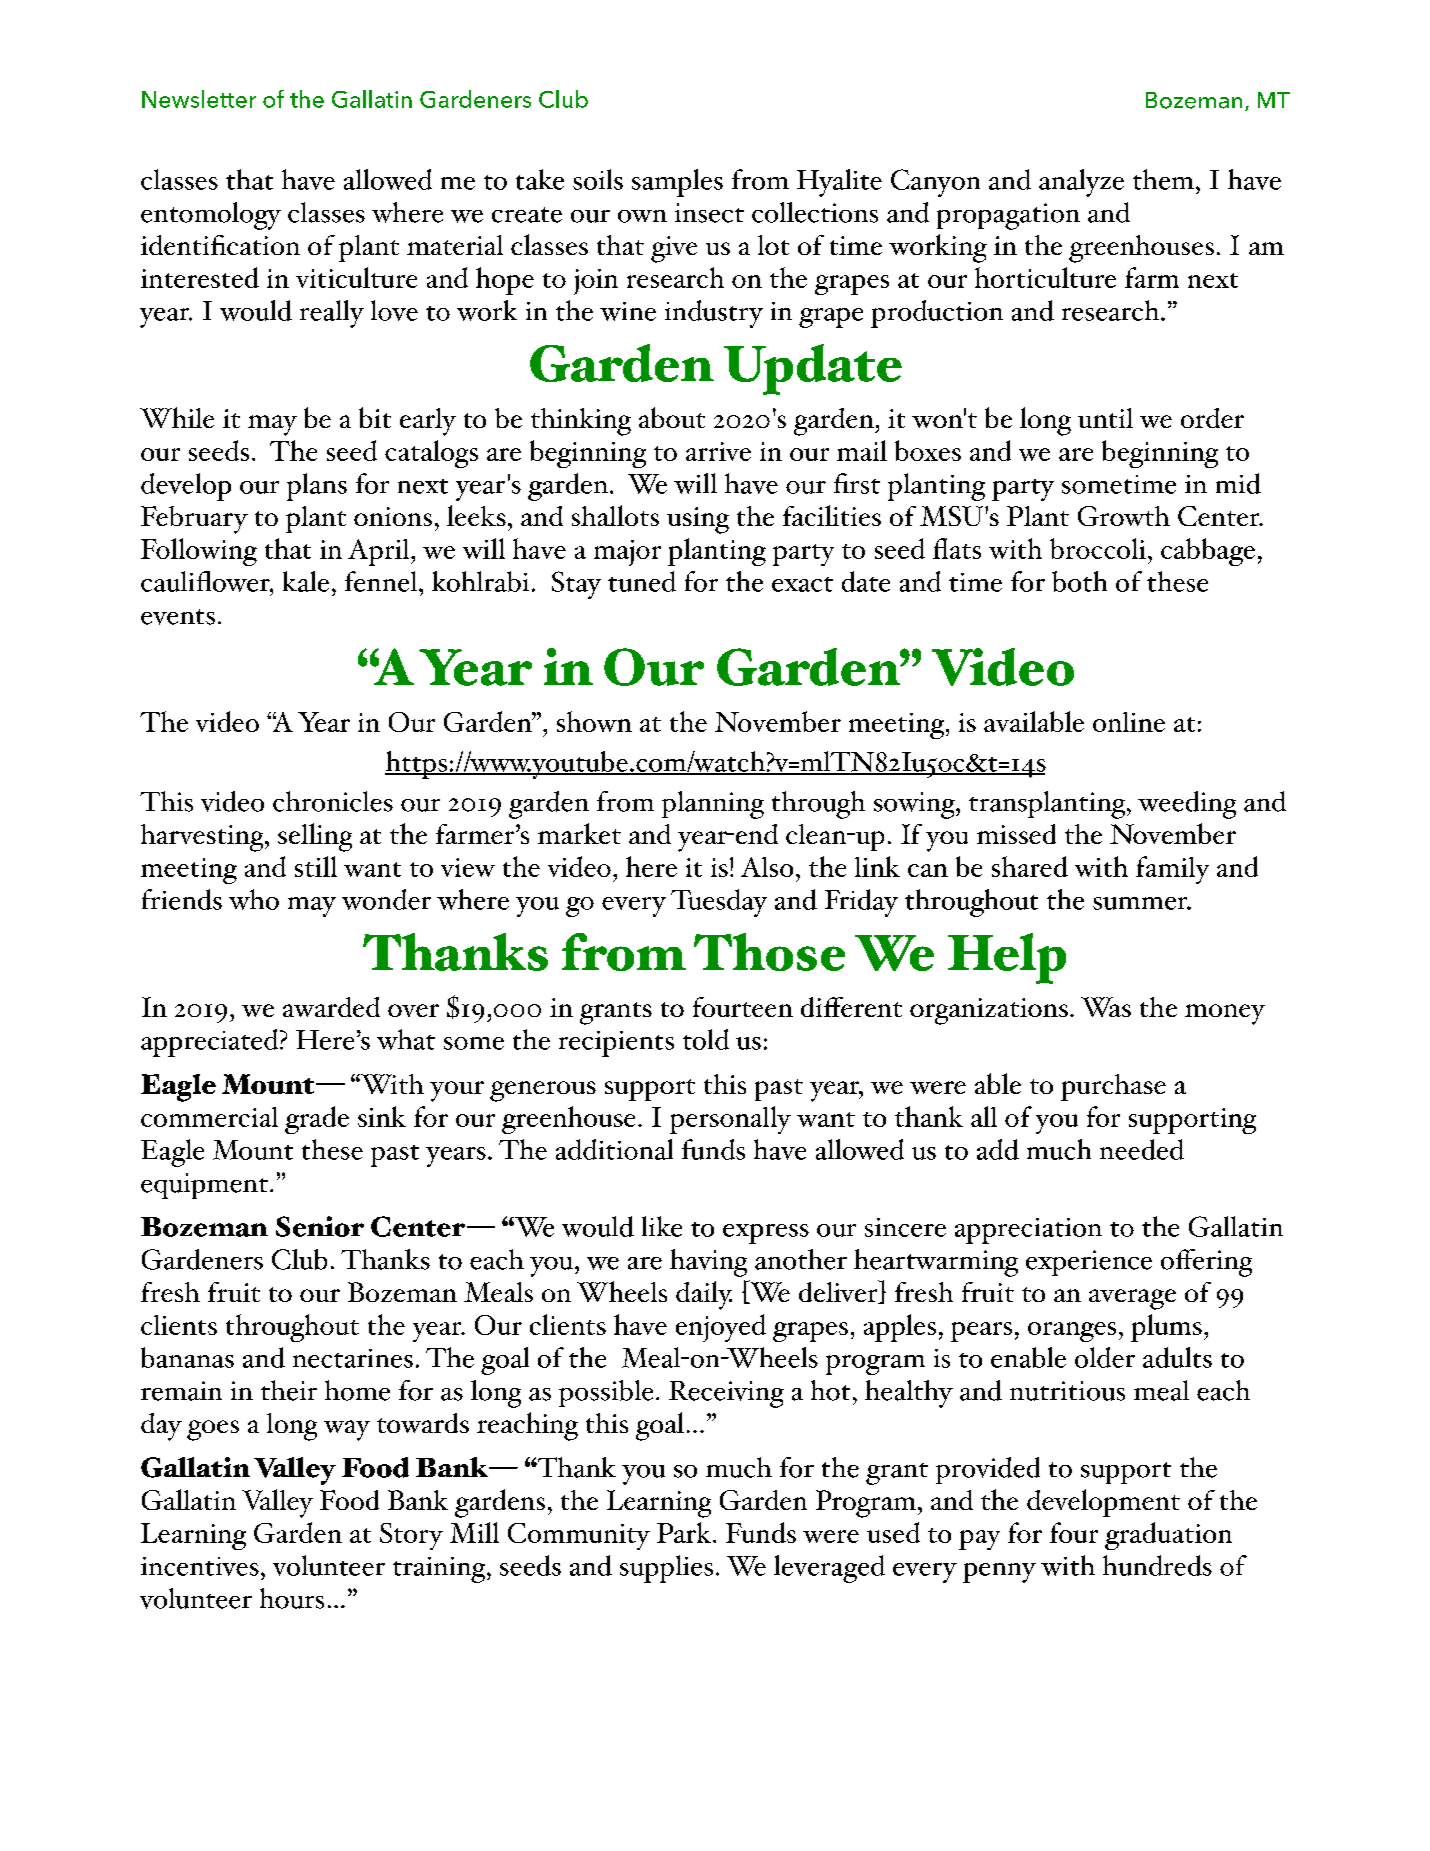 Image resolution: width=1430 pixels, height=1851 pixels. What do you see at coordinates (292, 1598) in the screenshot?
I see `hours` at bounding box center [292, 1598].
